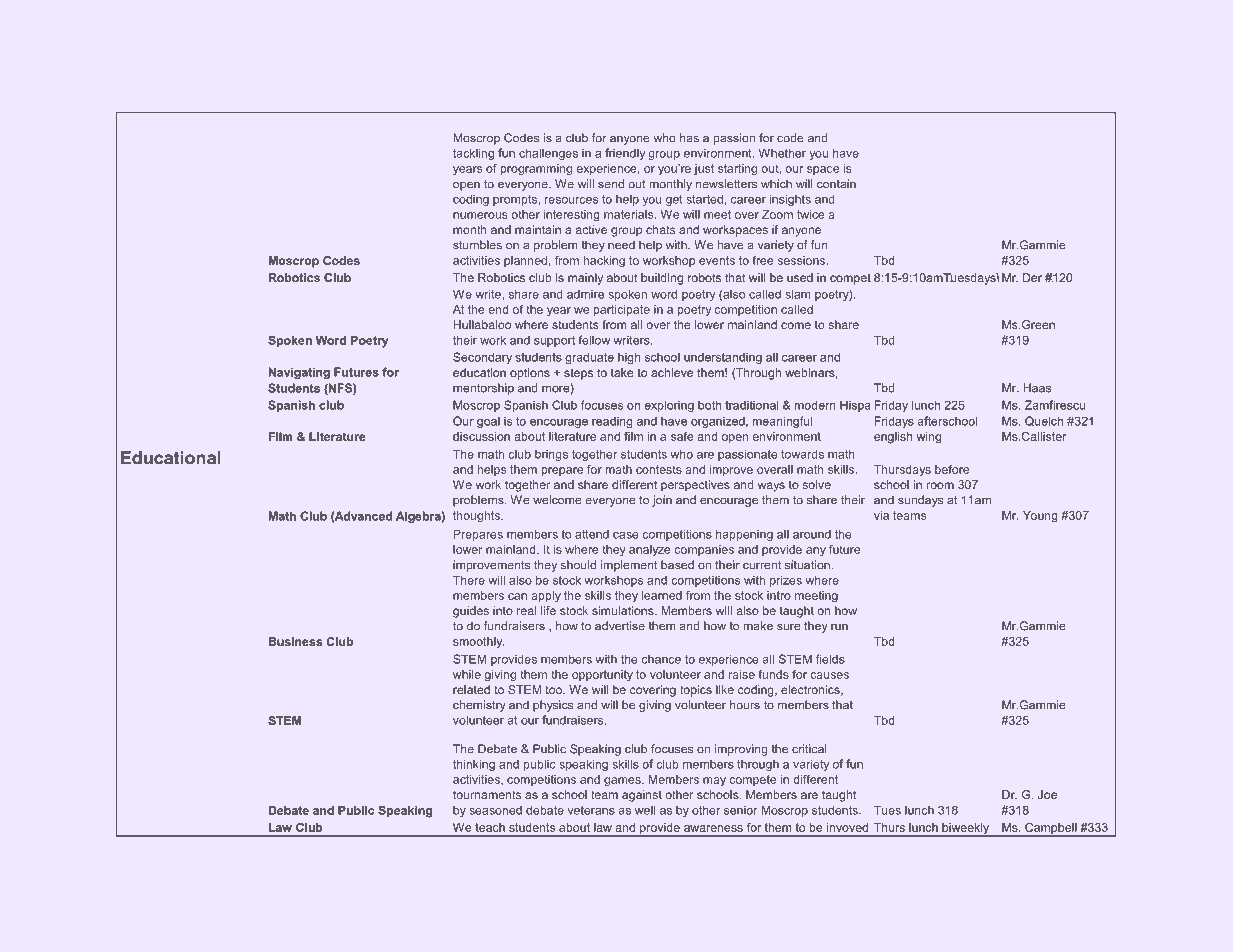 The width and height of the image is (1233, 952). What do you see at coordinates (695, 486) in the image?
I see `perspectives` at bounding box center [695, 486].
